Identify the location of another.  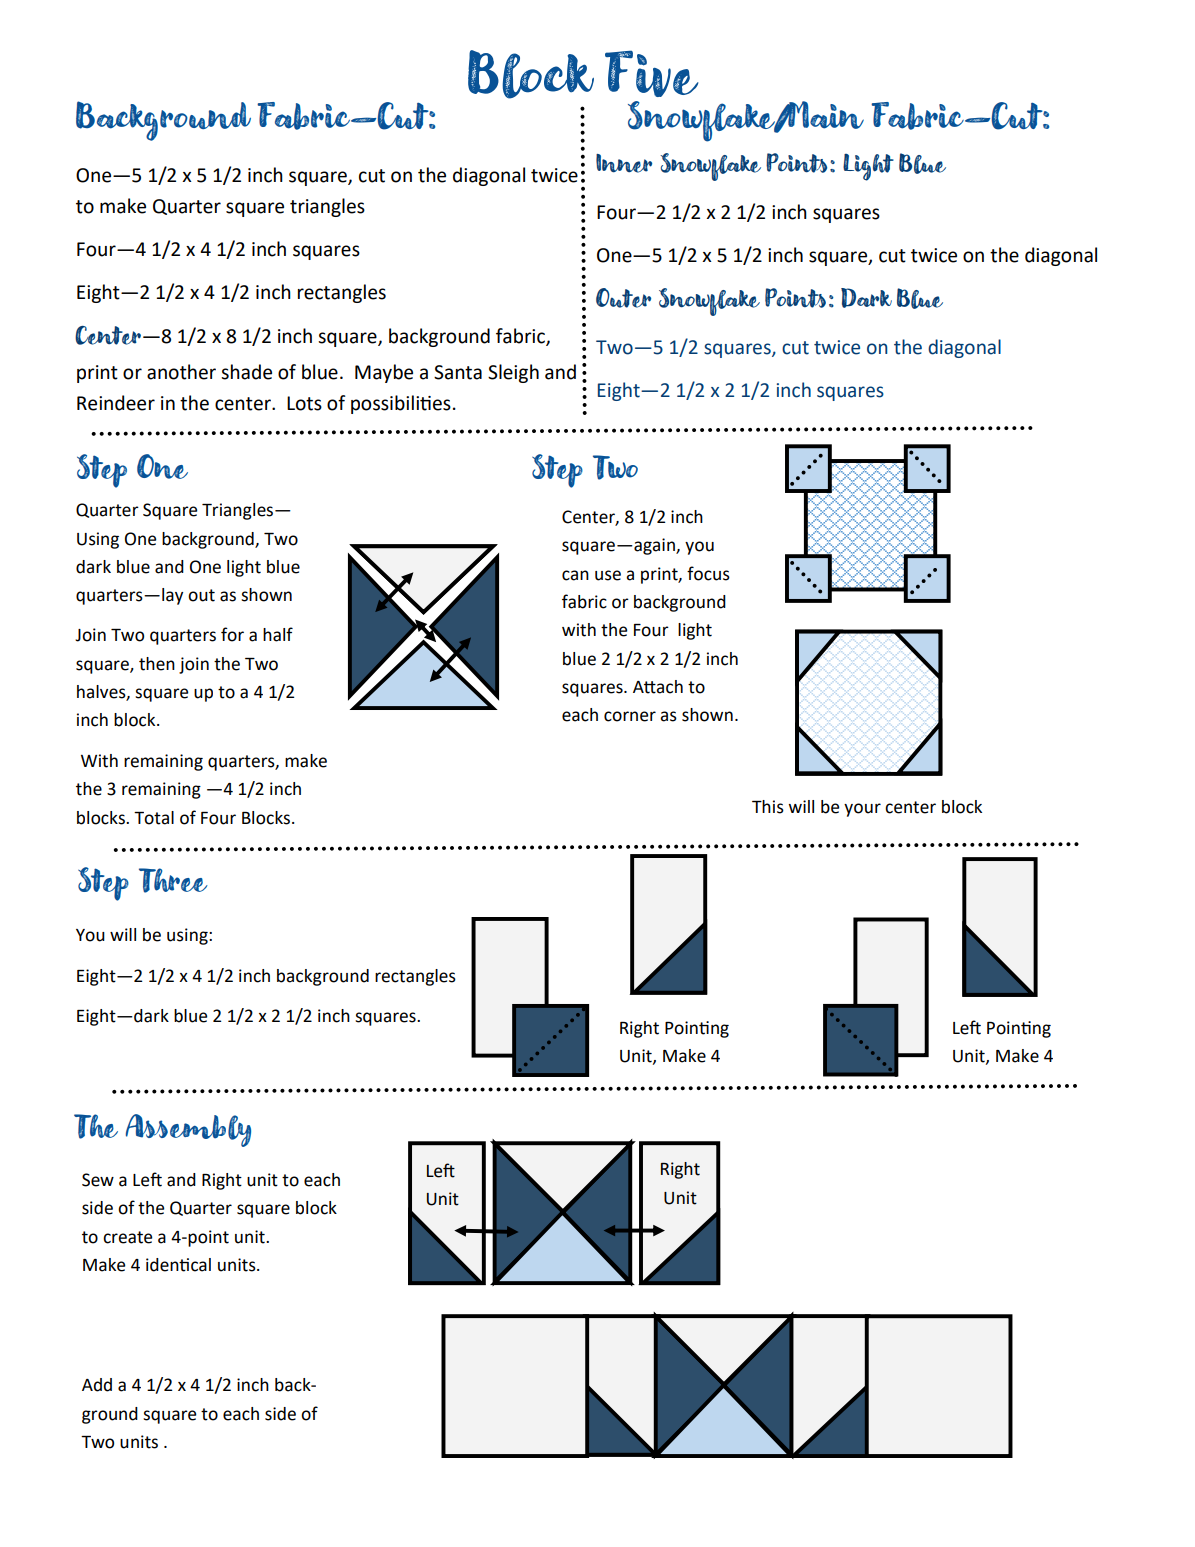
(181, 372).
